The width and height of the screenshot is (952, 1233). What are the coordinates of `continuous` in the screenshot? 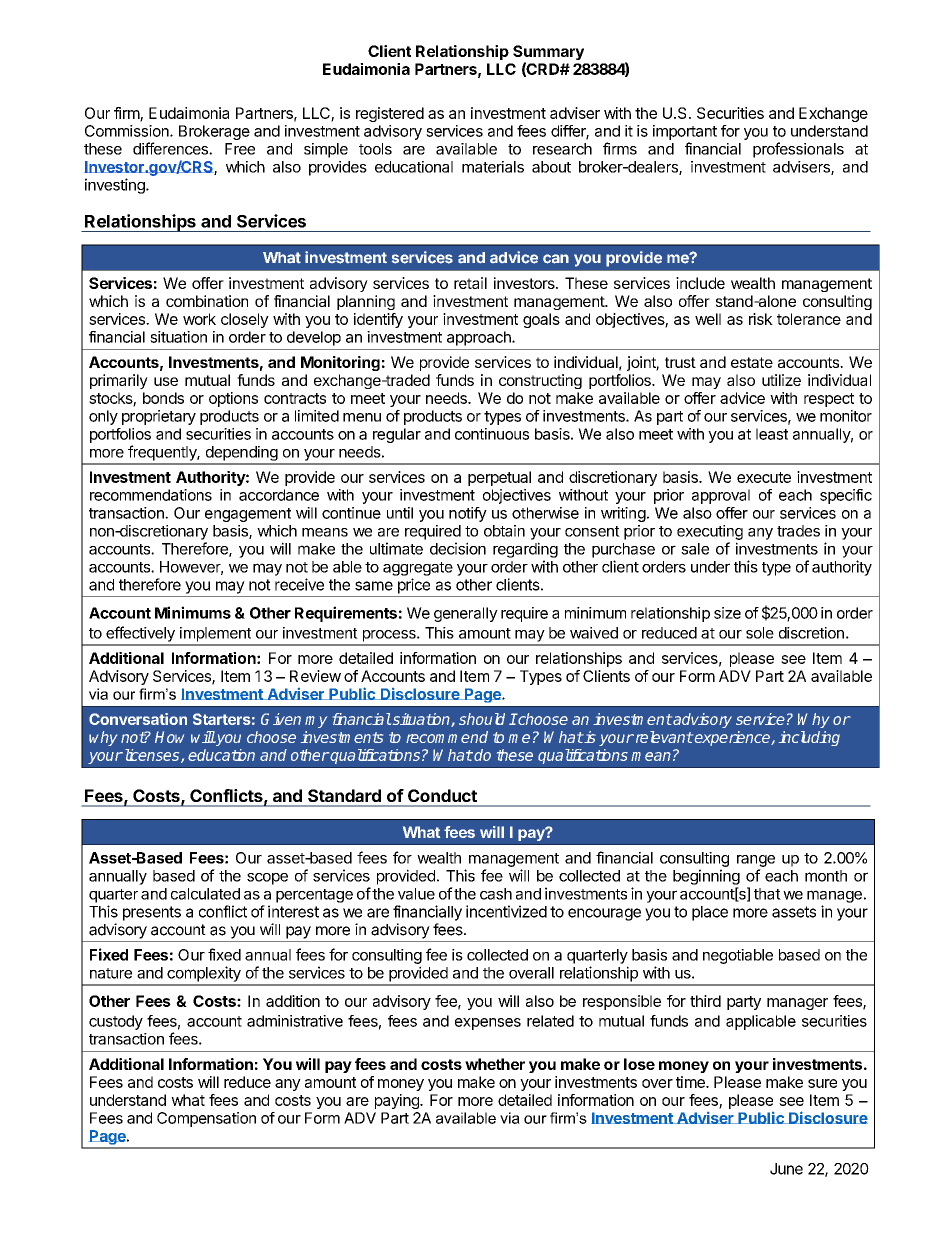 It's located at (492, 434).
